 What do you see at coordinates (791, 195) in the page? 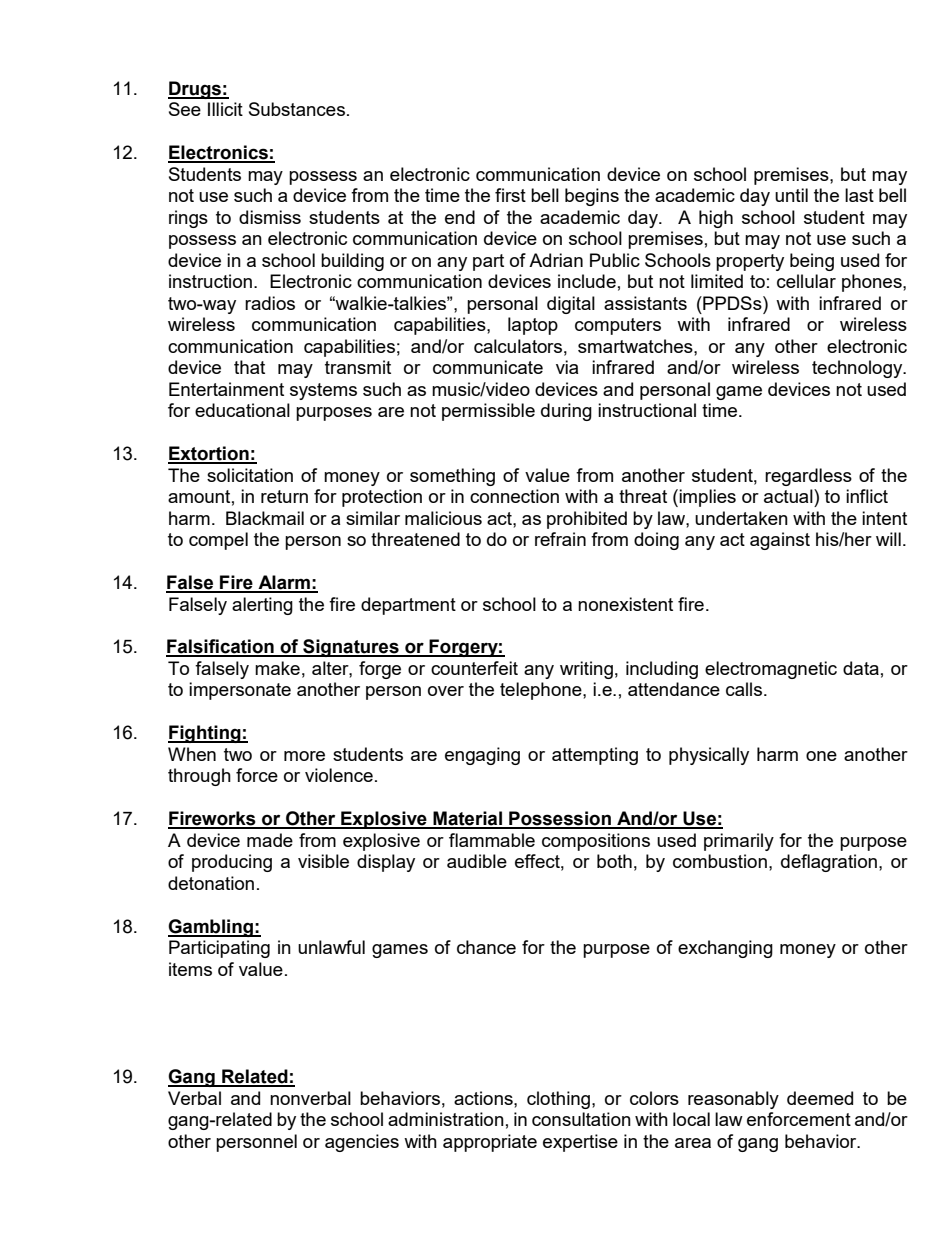
I see `until` at bounding box center [791, 195].
